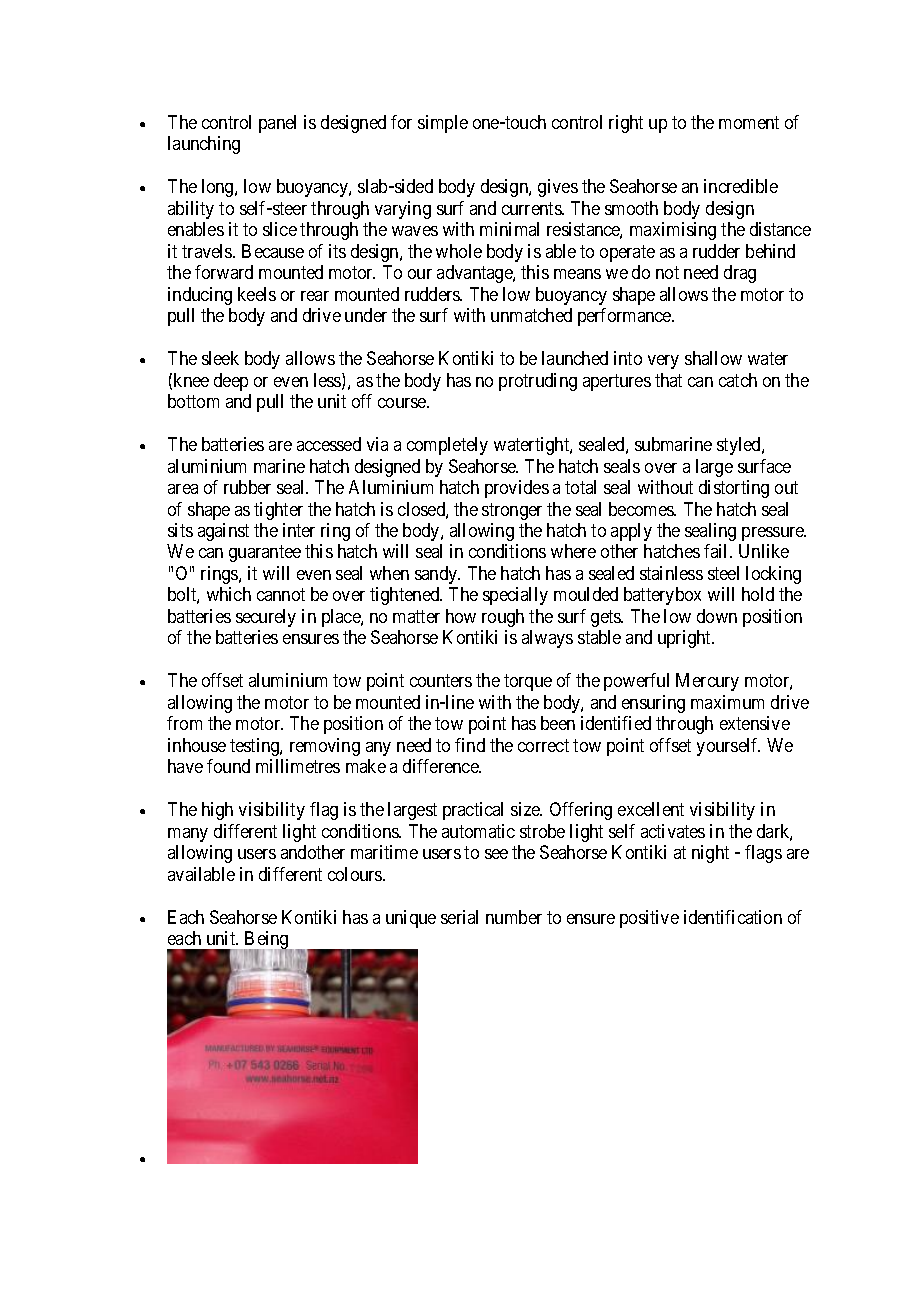 The image size is (924, 1308). Describe the element at coordinates (512, 511) in the image. I see `stronger` at that location.
